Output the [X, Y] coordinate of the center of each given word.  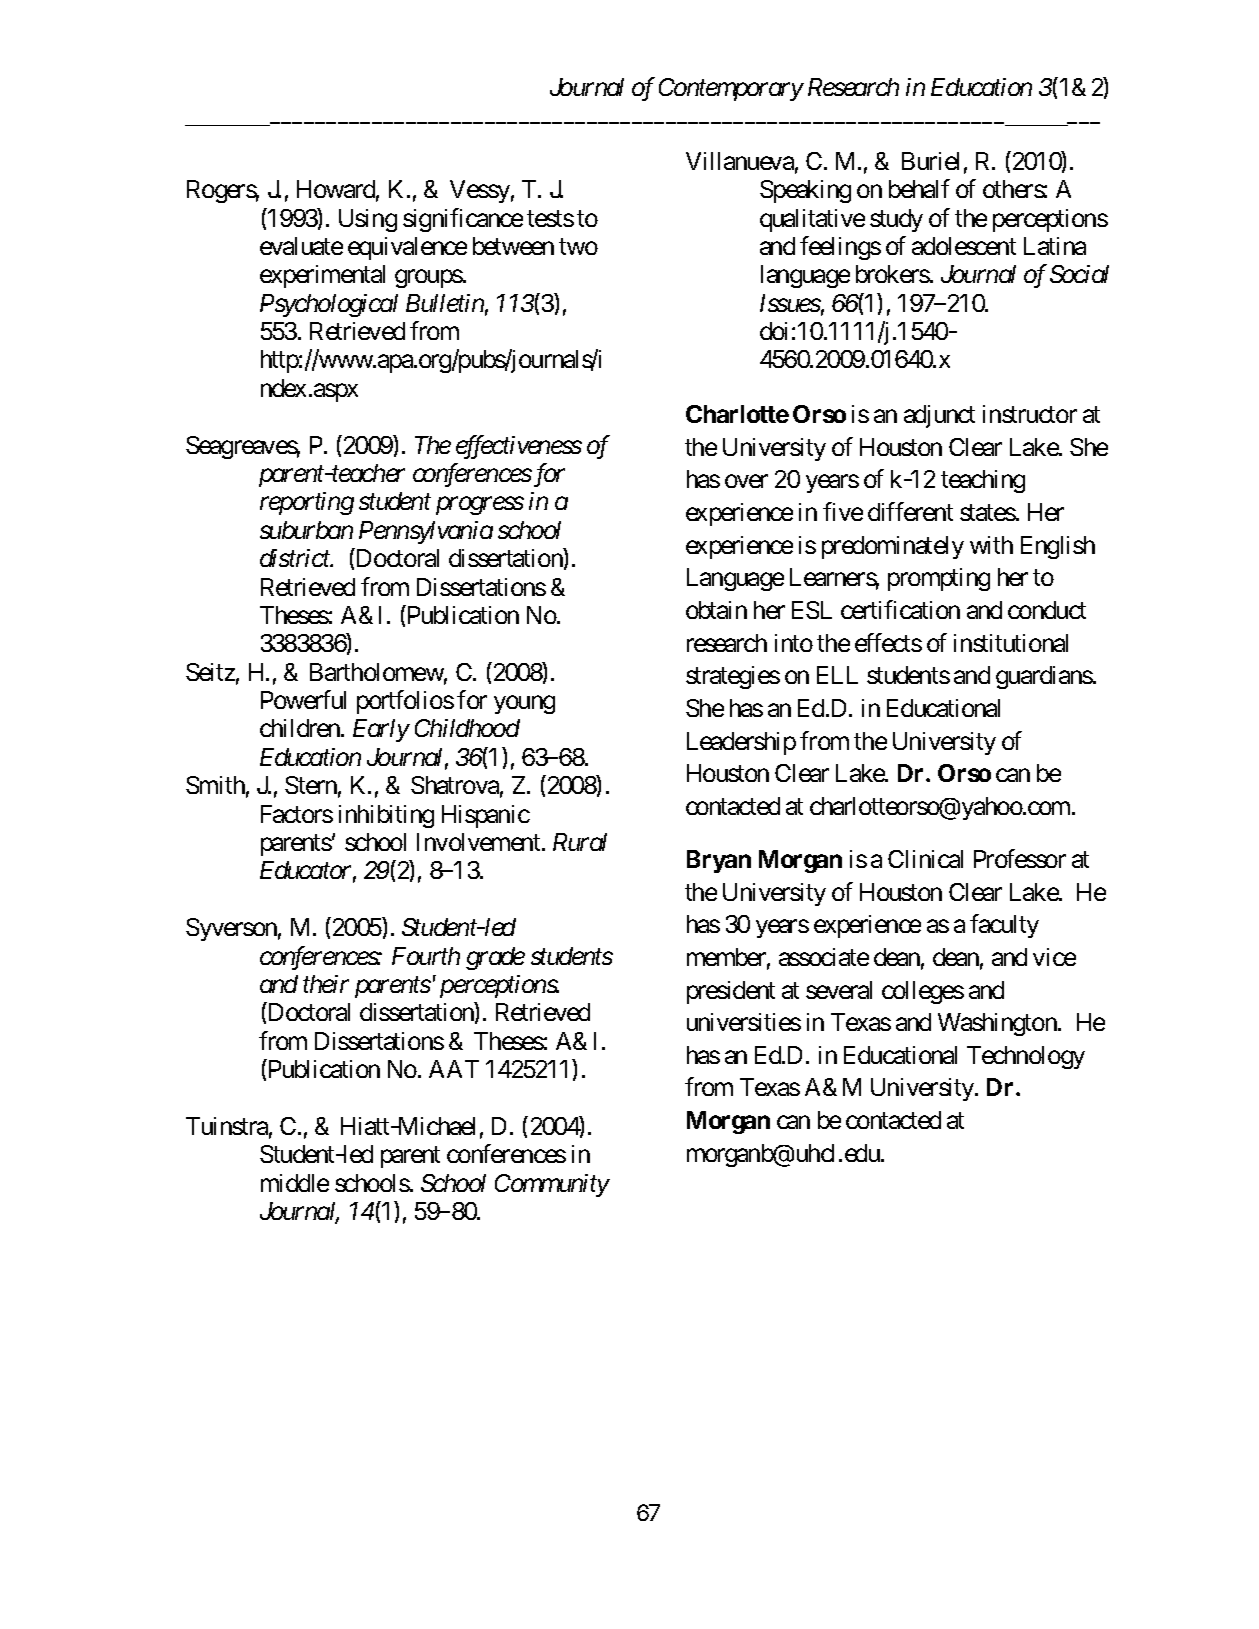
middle [295, 1183]
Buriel [930, 161]
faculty [1004, 926]
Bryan [719, 861]
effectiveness [519, 447]
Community [552, 1185]
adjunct [939, 416]
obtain [716, 610]
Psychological [329, 305]
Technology [1026, 1057]
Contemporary [731, 89]
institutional [1011, 643]
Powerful [303, 699]
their [326, 984]
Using [368, 220]
